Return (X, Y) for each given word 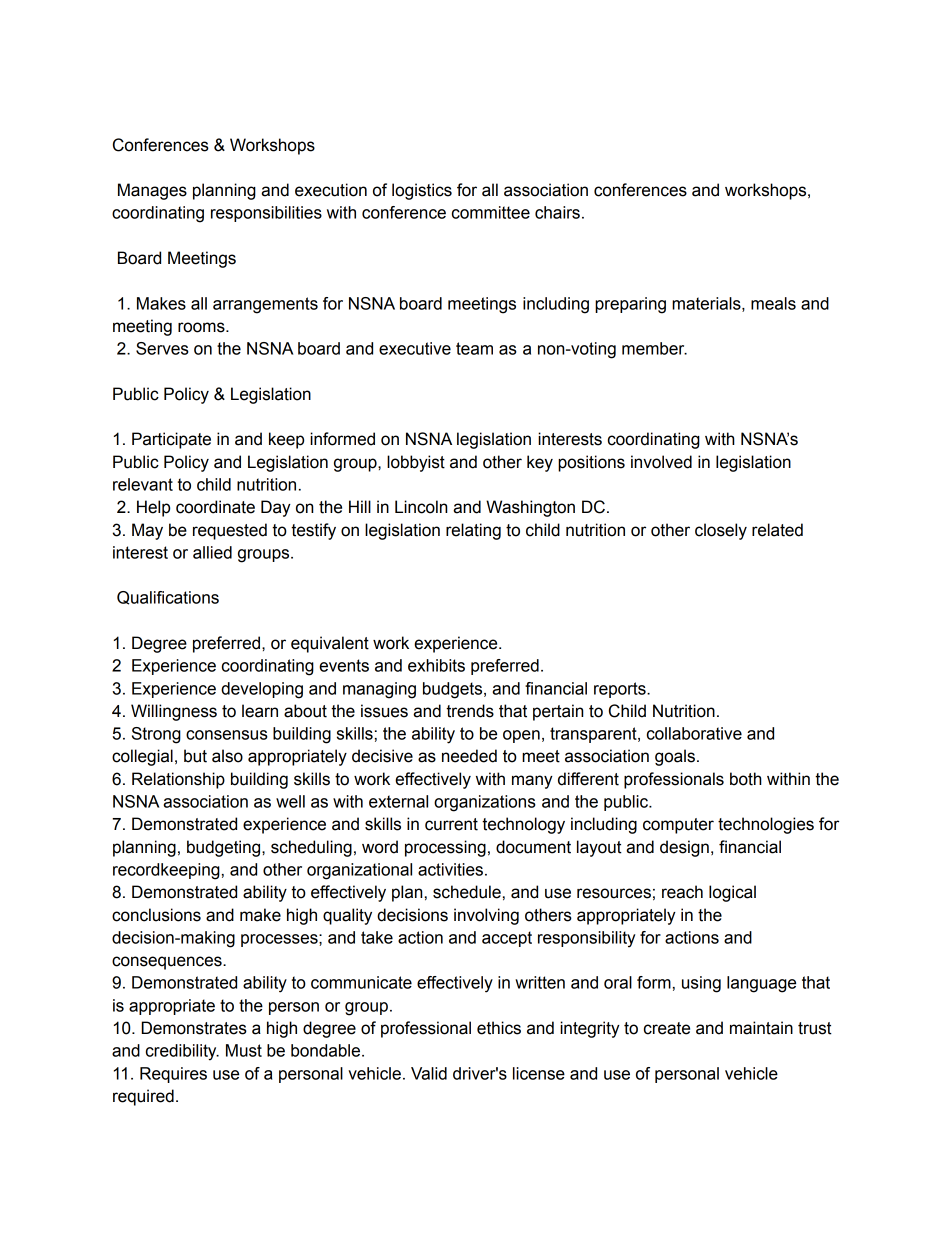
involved (661, 462)
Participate (171, 440)
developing (262, 690)
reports (621, 690)
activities (450, 869)
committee (491, 212)
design (684, 848)
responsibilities (266, 214)
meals (773, 303)
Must (244, 1050)
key (540, 463)
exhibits (436, 665)
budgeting (225, 848)
